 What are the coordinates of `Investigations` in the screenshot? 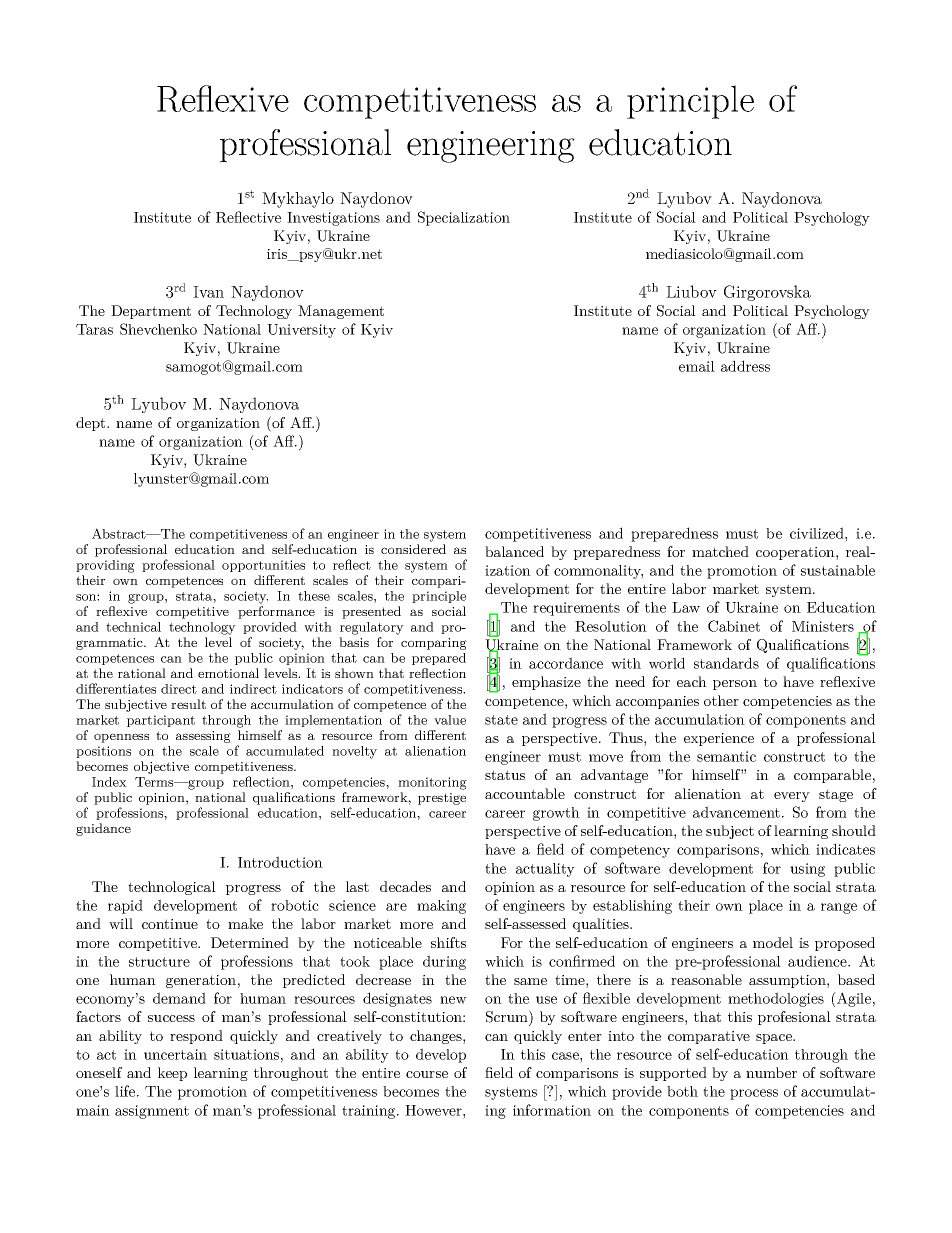 It's located at (333, 219).
